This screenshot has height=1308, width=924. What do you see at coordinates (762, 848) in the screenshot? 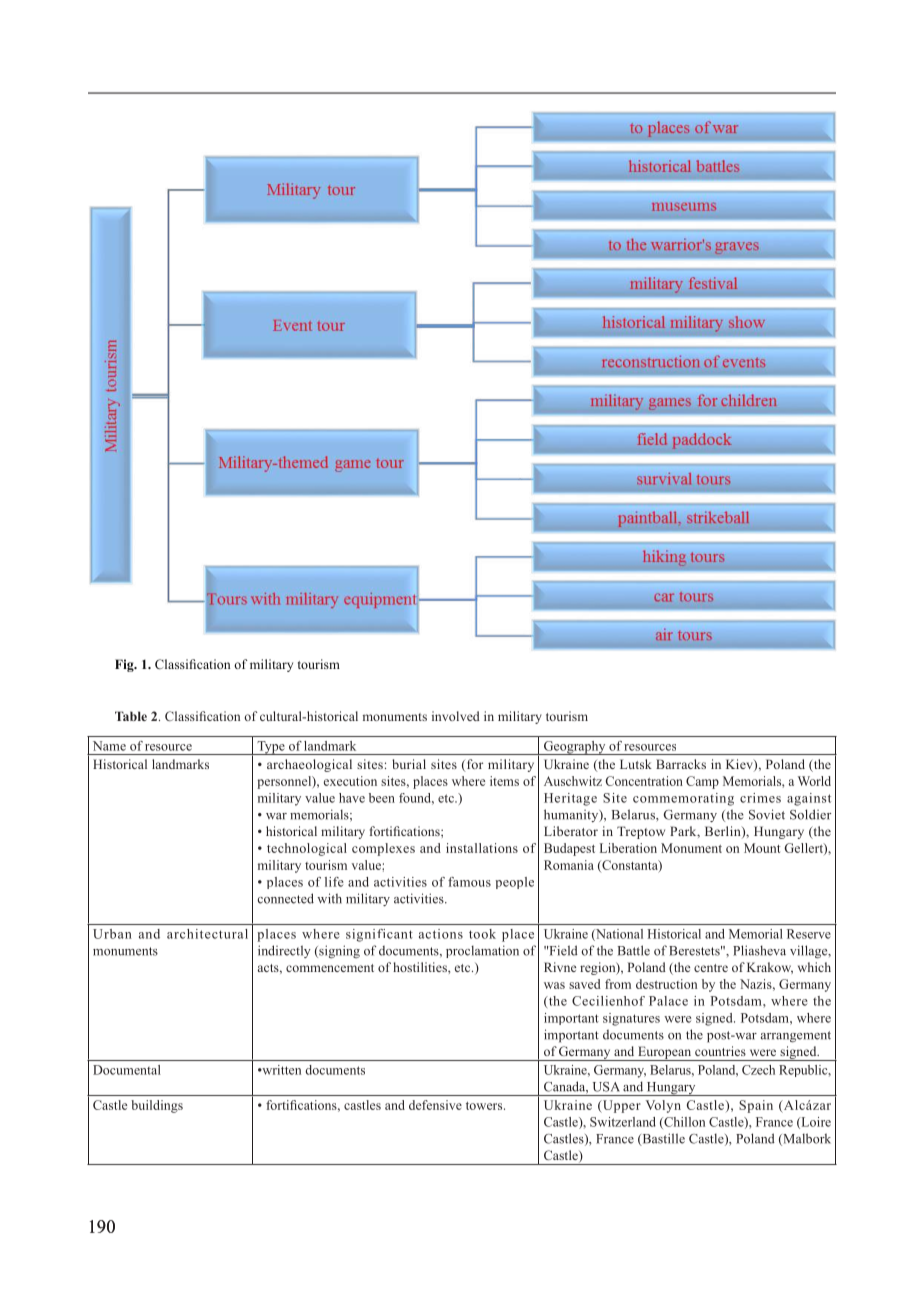
I see `Mount` at bounding box center [762, 848].
